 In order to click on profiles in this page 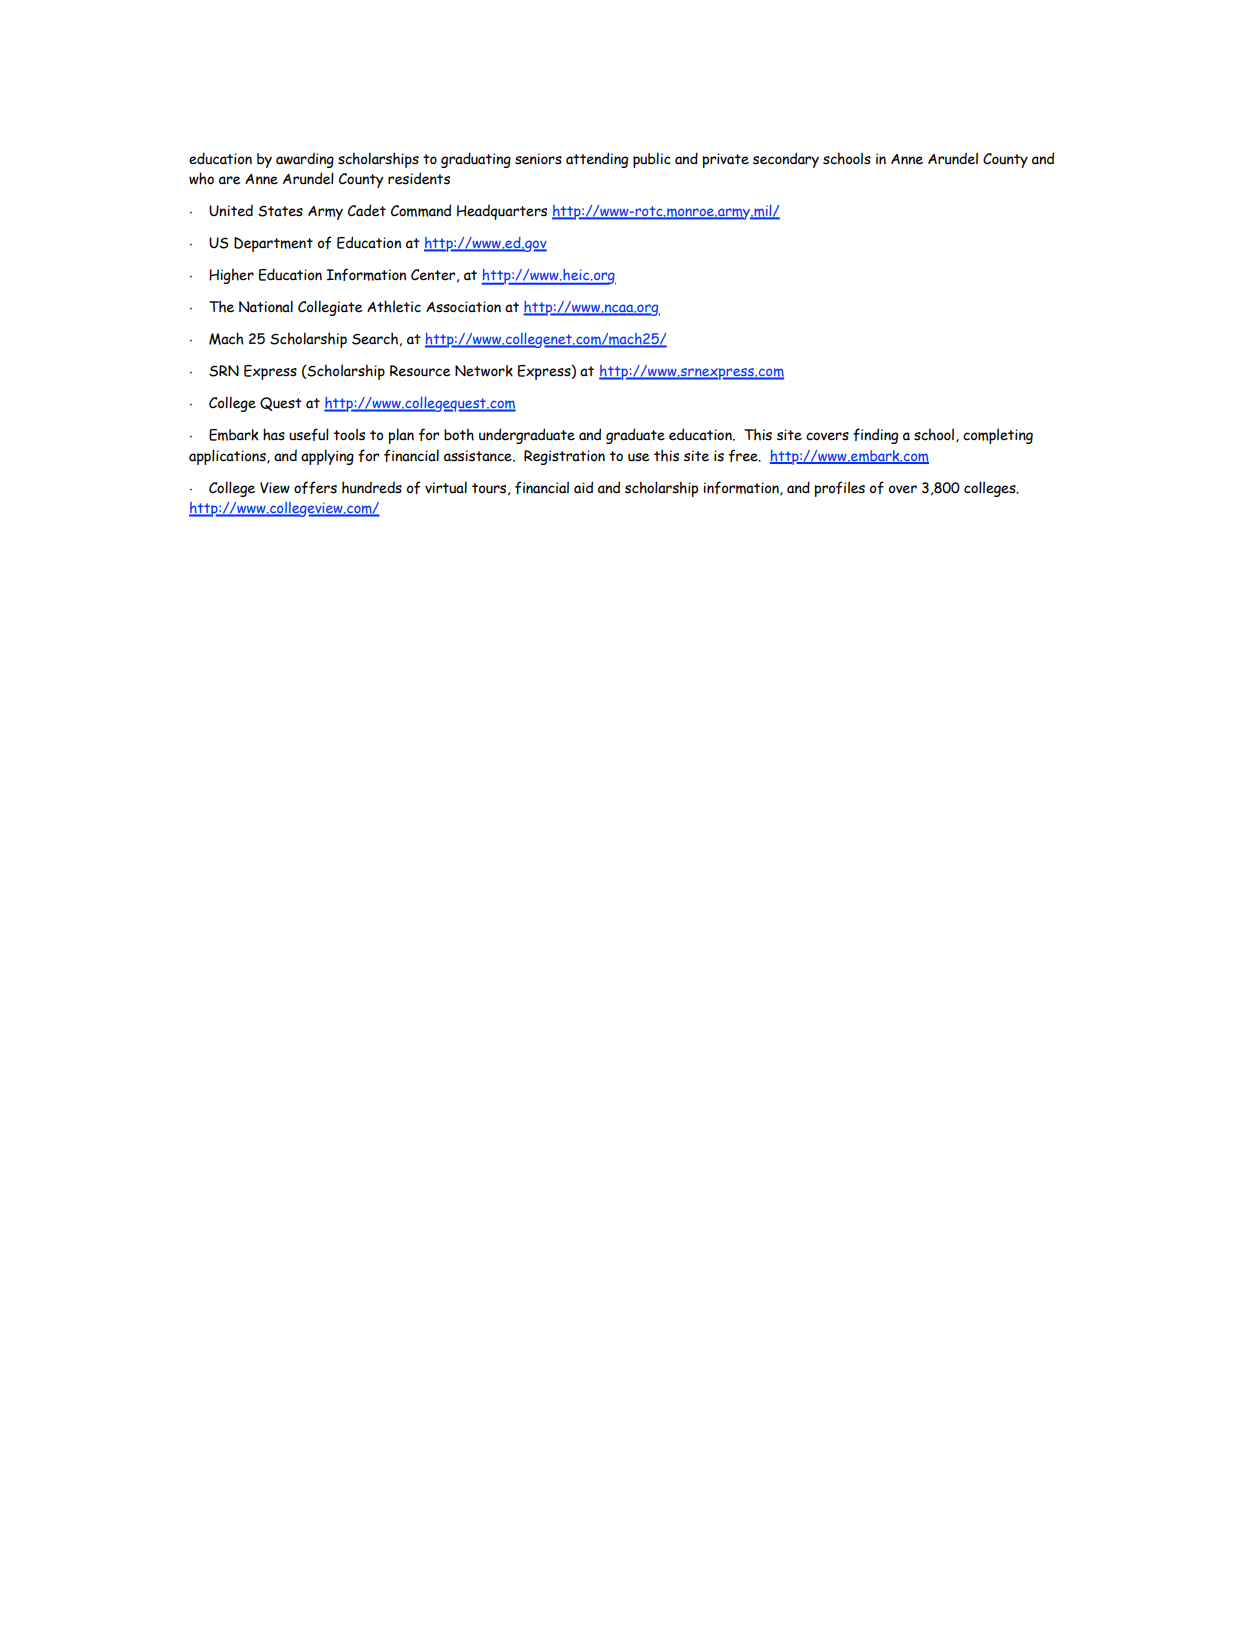, I will do `click(839, 489)`.
